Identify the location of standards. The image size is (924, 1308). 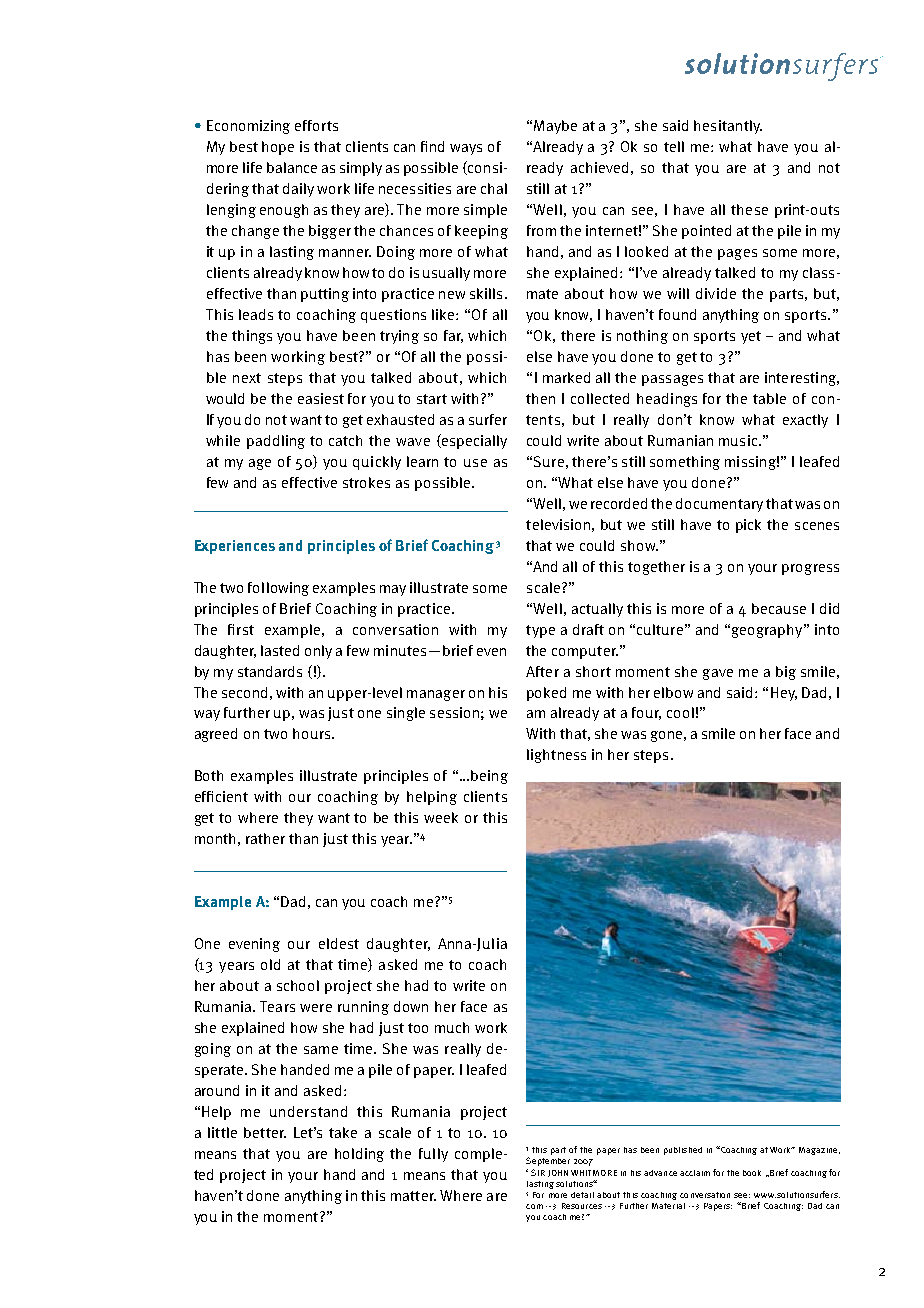
(270, 671).
